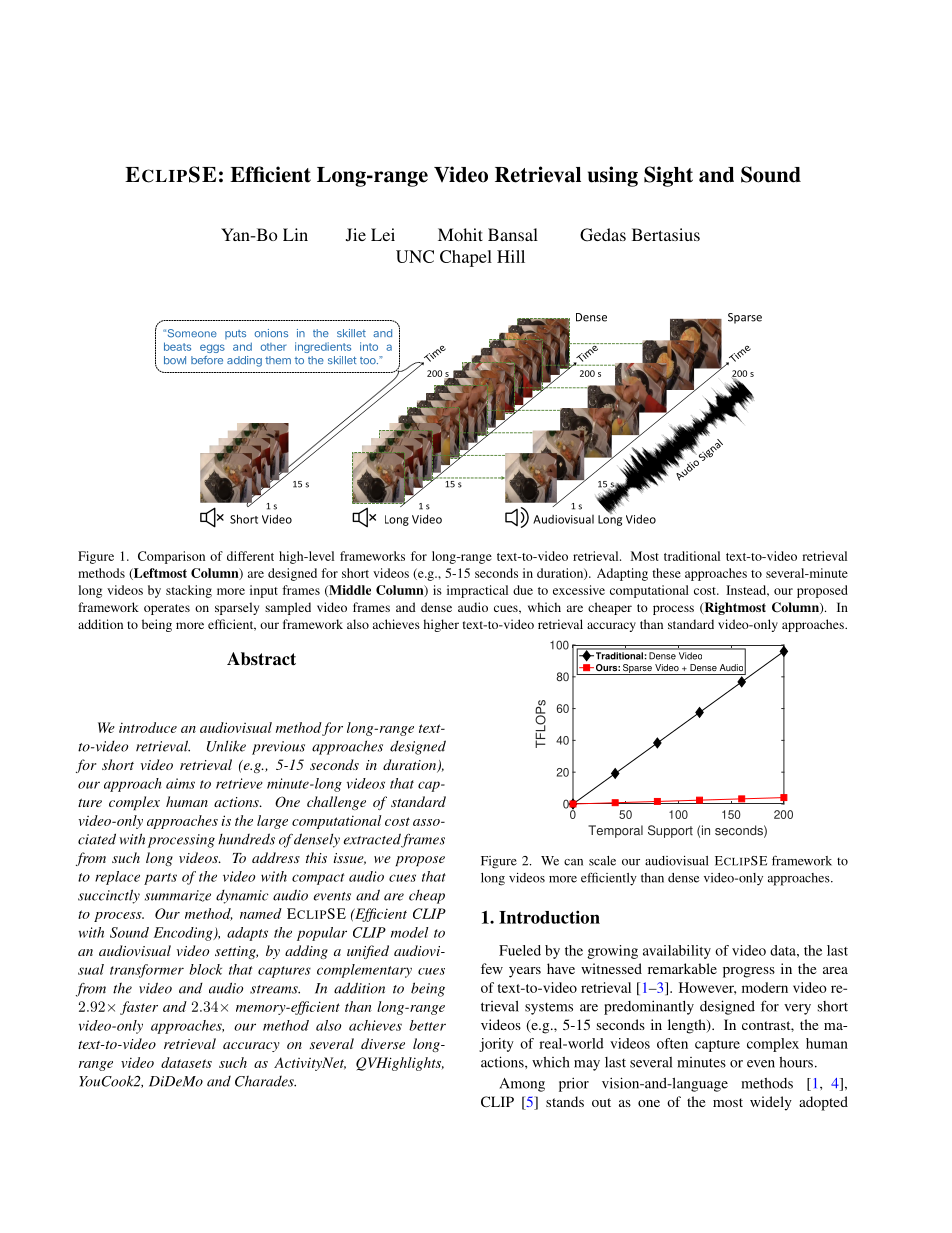 This screenshot has width=952, height=1233. What do you see at coordinates (668, 176) in the screenshot?
I see `Sight` at bounding box center [668, 176].
